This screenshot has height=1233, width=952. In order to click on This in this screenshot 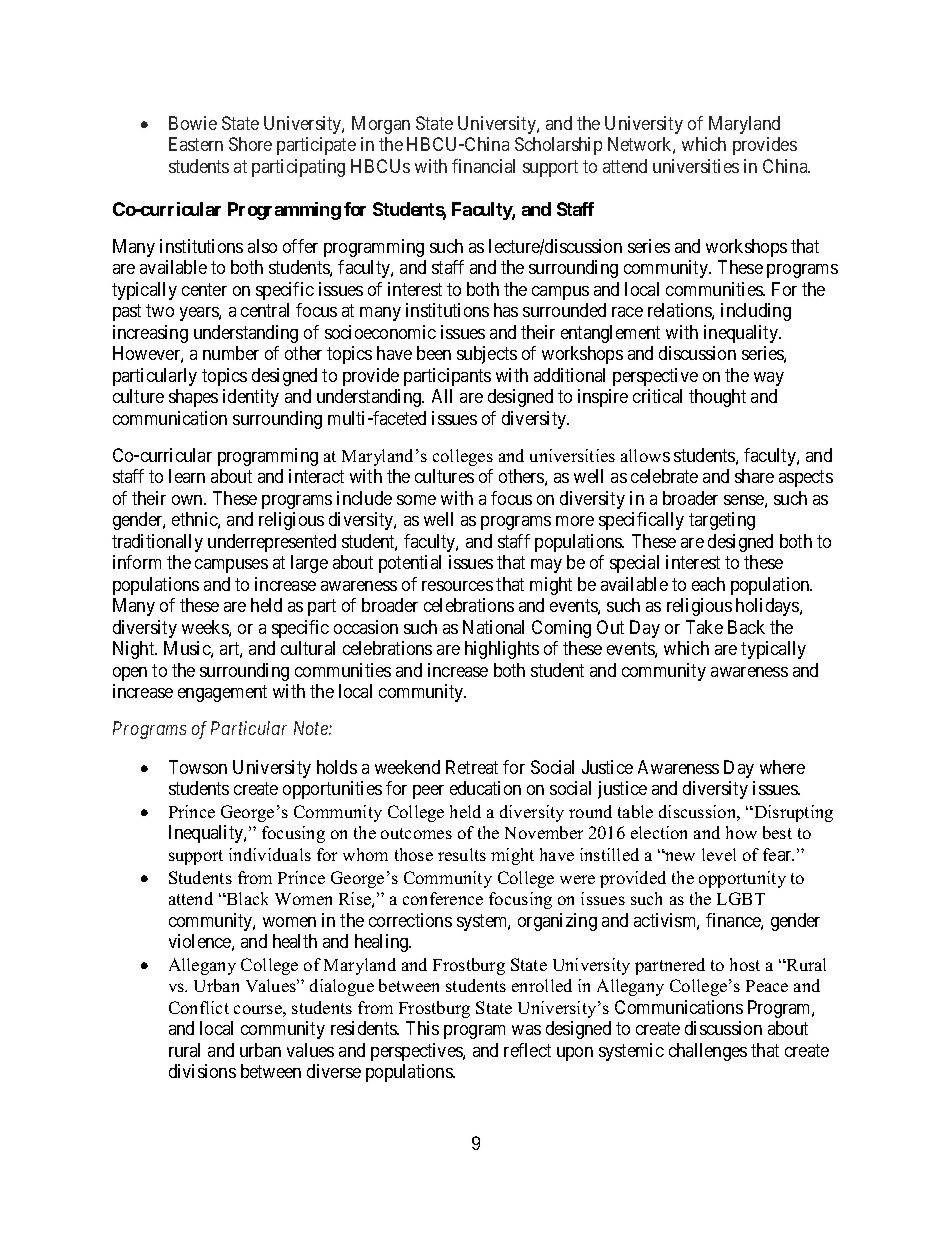, I will do `click(422, 1028)`.
